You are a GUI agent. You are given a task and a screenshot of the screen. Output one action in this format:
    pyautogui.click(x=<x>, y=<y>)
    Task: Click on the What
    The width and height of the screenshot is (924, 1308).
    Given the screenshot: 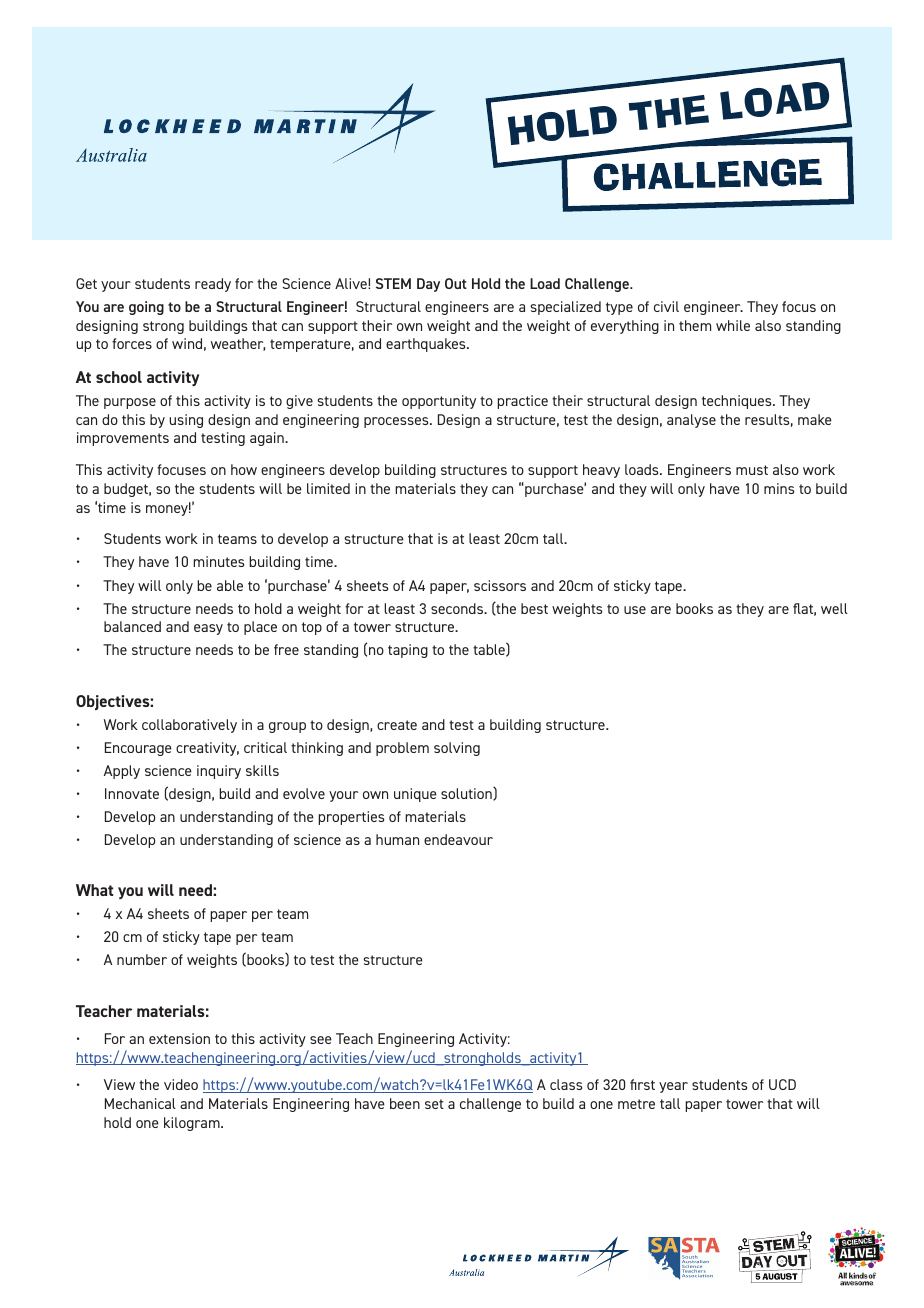 What is the action you would take?
    pyautogui.click(x=94, y=890)
